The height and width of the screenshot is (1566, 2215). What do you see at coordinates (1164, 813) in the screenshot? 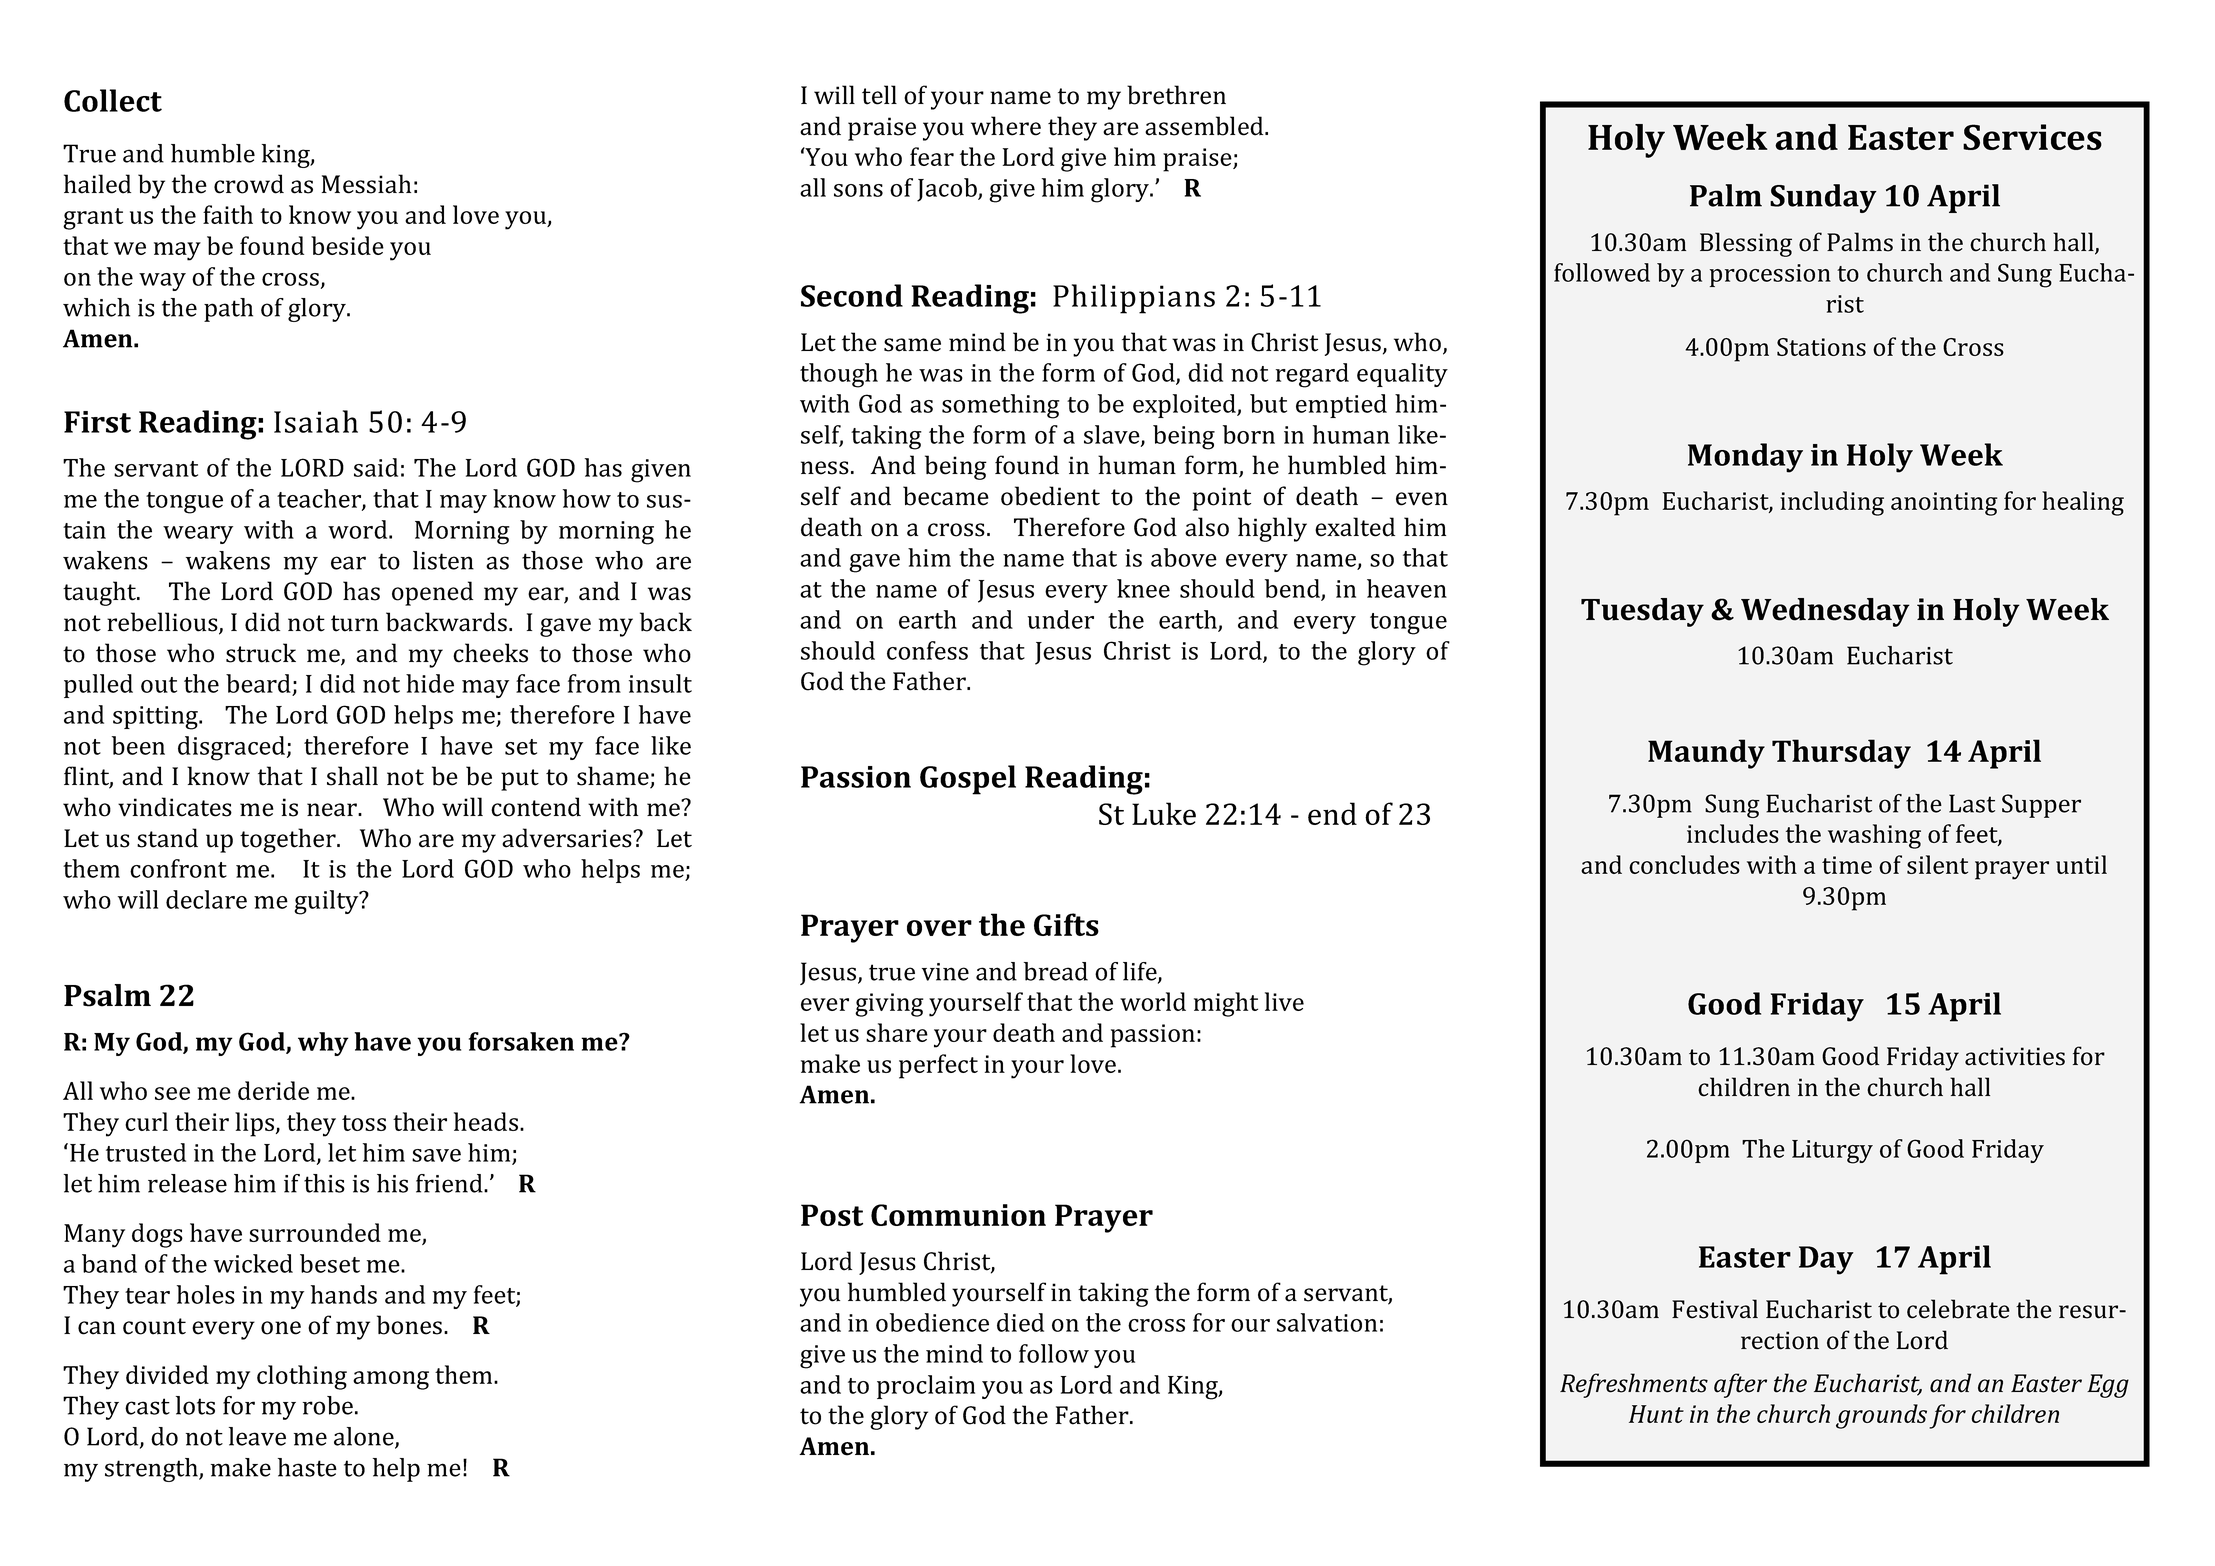
I see `Luke` at bounding box center [1164, 813].
